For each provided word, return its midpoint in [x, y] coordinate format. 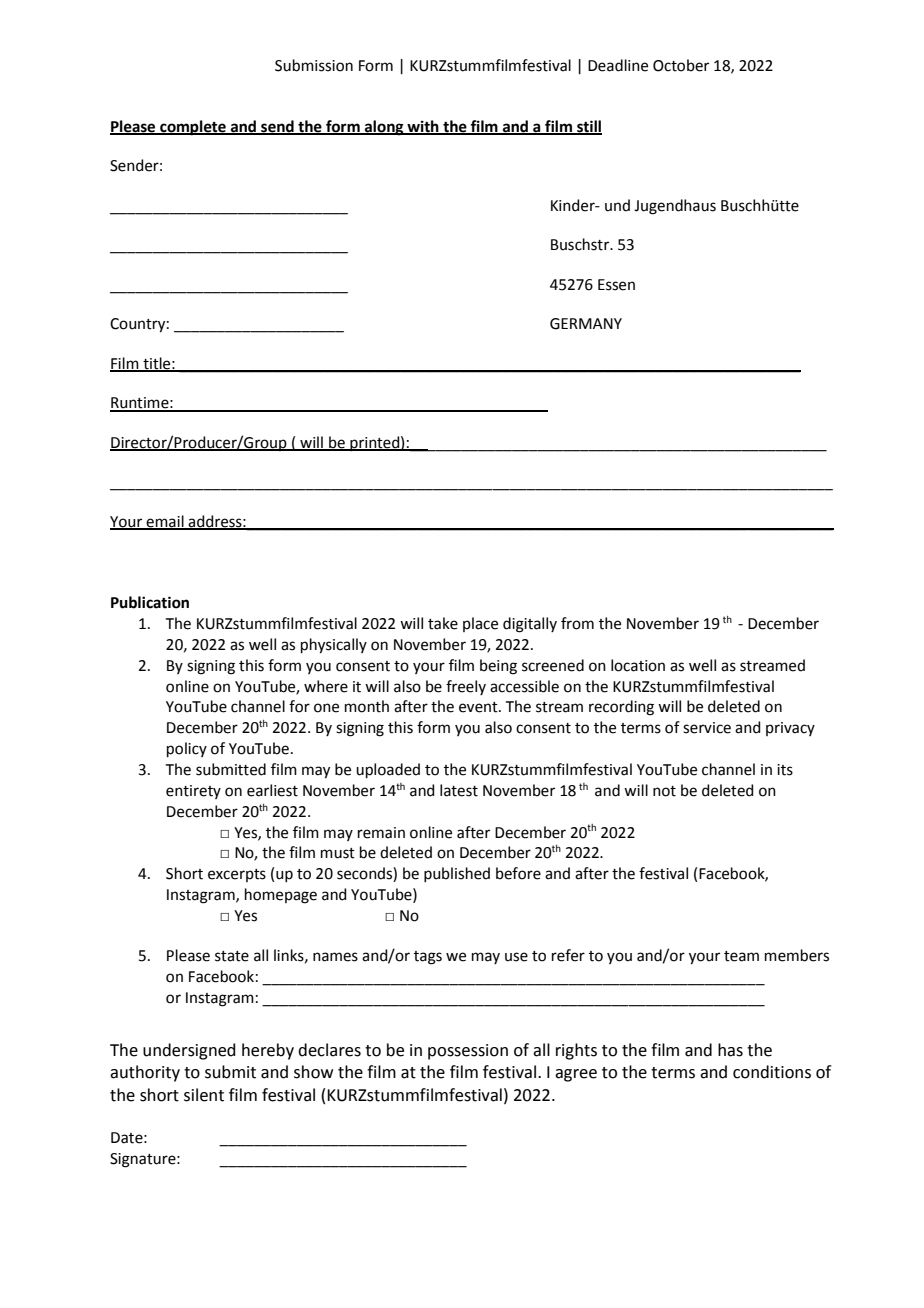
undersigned [189, 1051]
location [638, 665]
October [681, 65]
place [480, 624]
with [423, 127]
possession [468, 1052]
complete [193, 128]
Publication [150, 602]
